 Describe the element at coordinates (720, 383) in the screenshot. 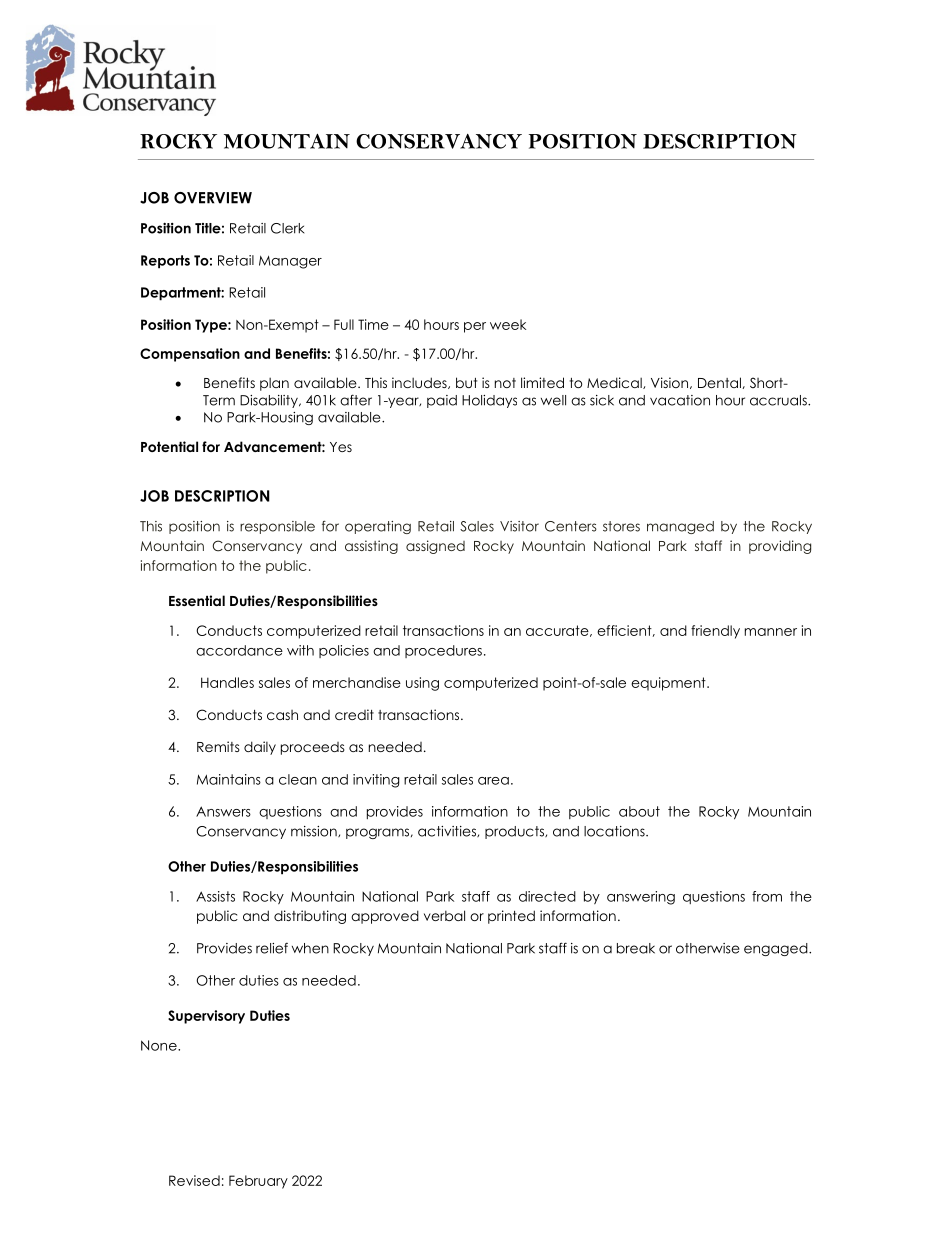

I see `Dental` at that location.
